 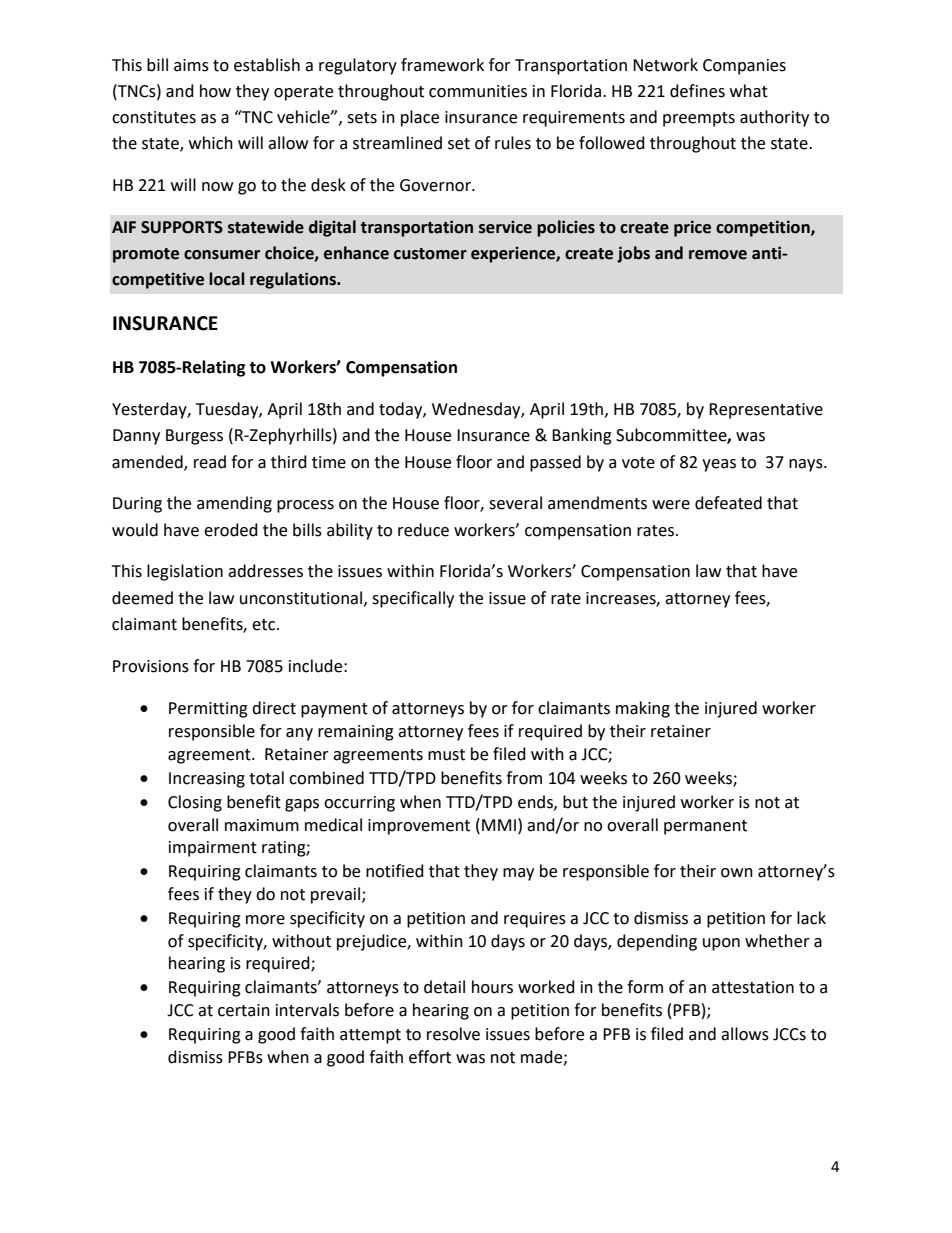 I want to click on reduce, so click(x=423, y=530).
